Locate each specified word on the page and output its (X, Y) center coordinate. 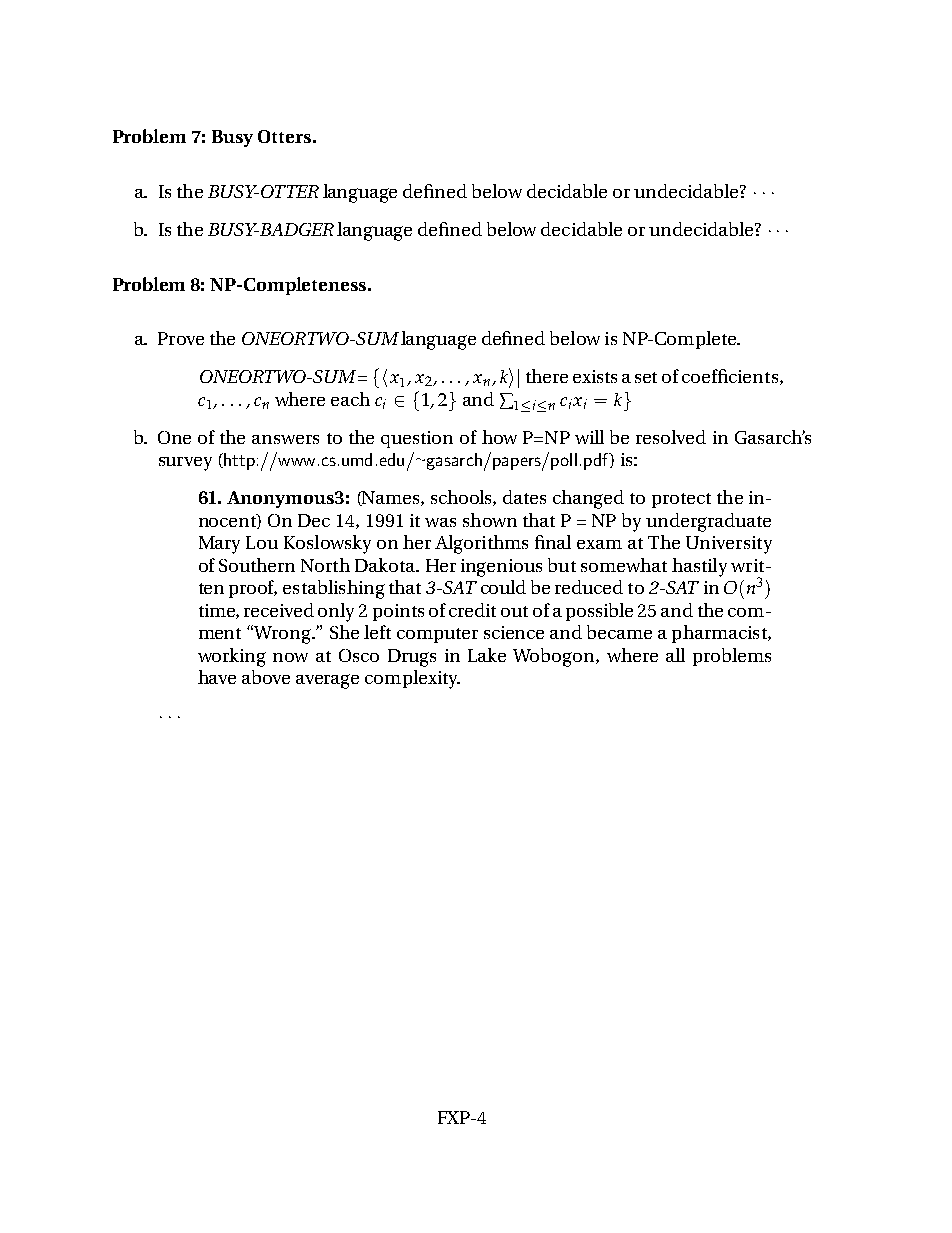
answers (285, 439)
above (266, 677)
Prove (181, 338)
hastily (699, 567)
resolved (671, 437)
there (547, 376)
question (417, 439)
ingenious (501, 568)
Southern (257, 565)
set (646, 377)
